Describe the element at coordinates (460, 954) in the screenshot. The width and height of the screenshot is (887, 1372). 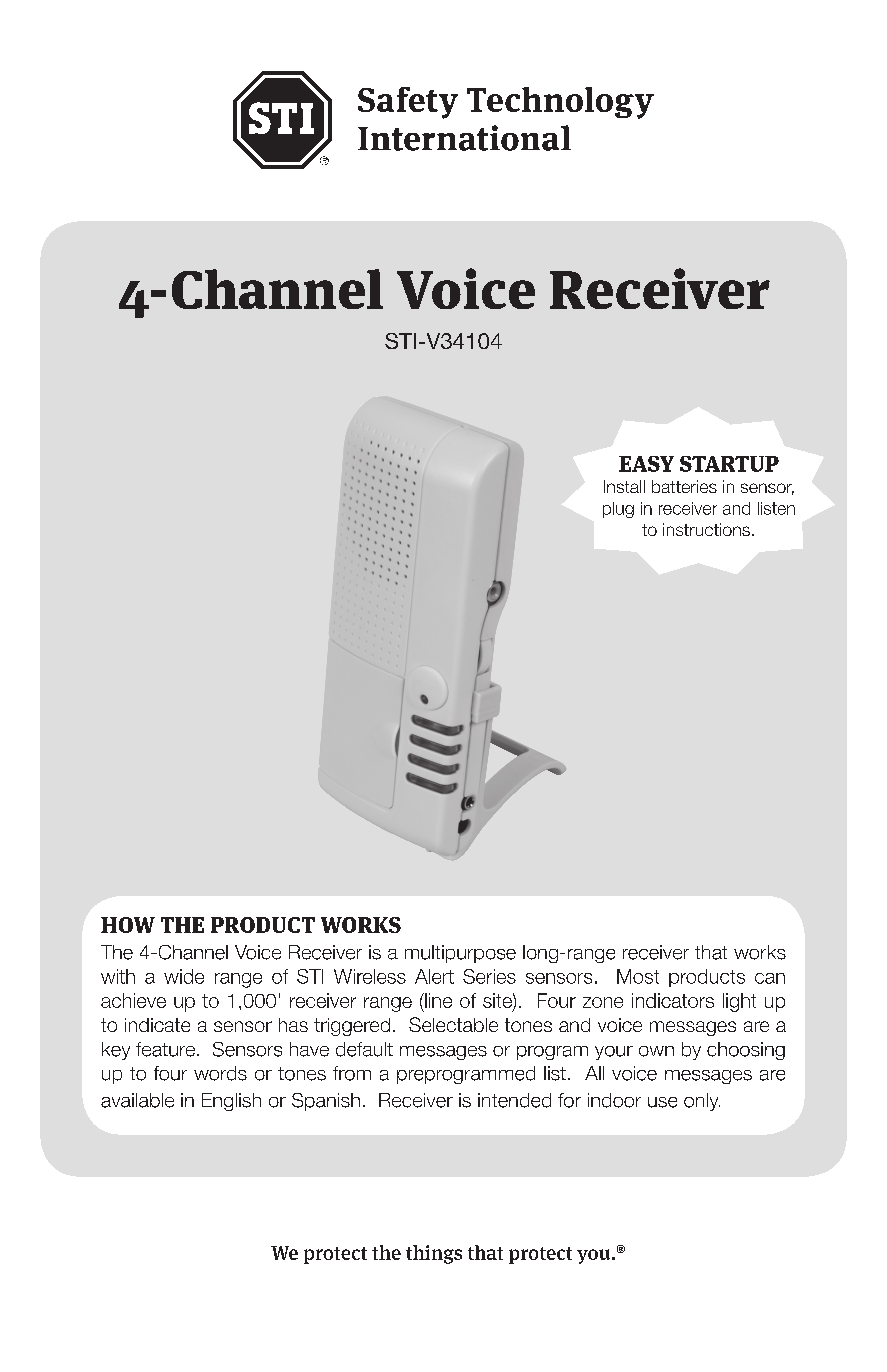
I see `multipurpose` at that location.
